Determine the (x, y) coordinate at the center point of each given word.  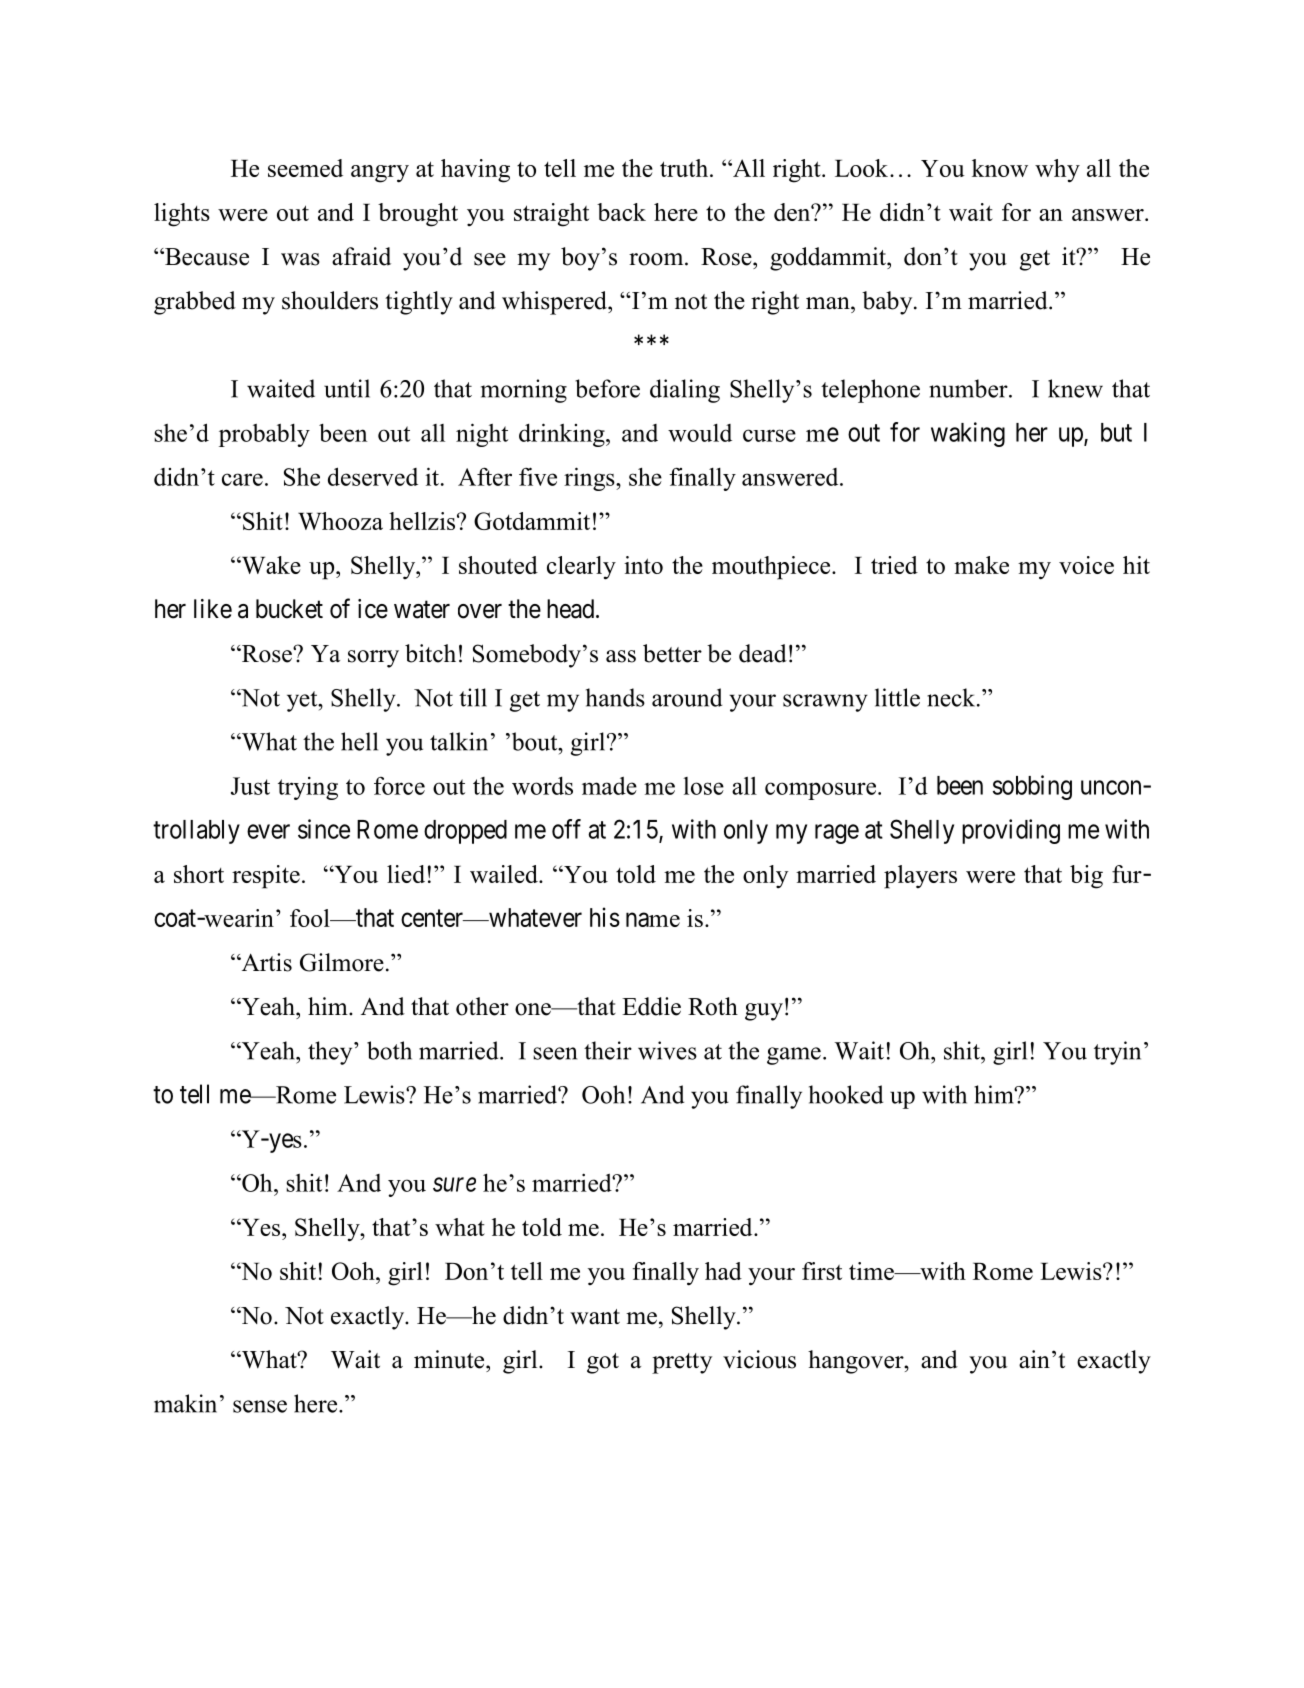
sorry (373, 659)
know (1000, 168)
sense (260, 1406)
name (653, 919)
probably (264, 435)
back (621, 212)
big (1086, 877)
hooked (846, 1094)
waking (968, 434)
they (331, 1053)
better (672, 653)
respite (266, 877)
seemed (305, 168)
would (700, 433)
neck (952, 697)
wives (667, 1050)
